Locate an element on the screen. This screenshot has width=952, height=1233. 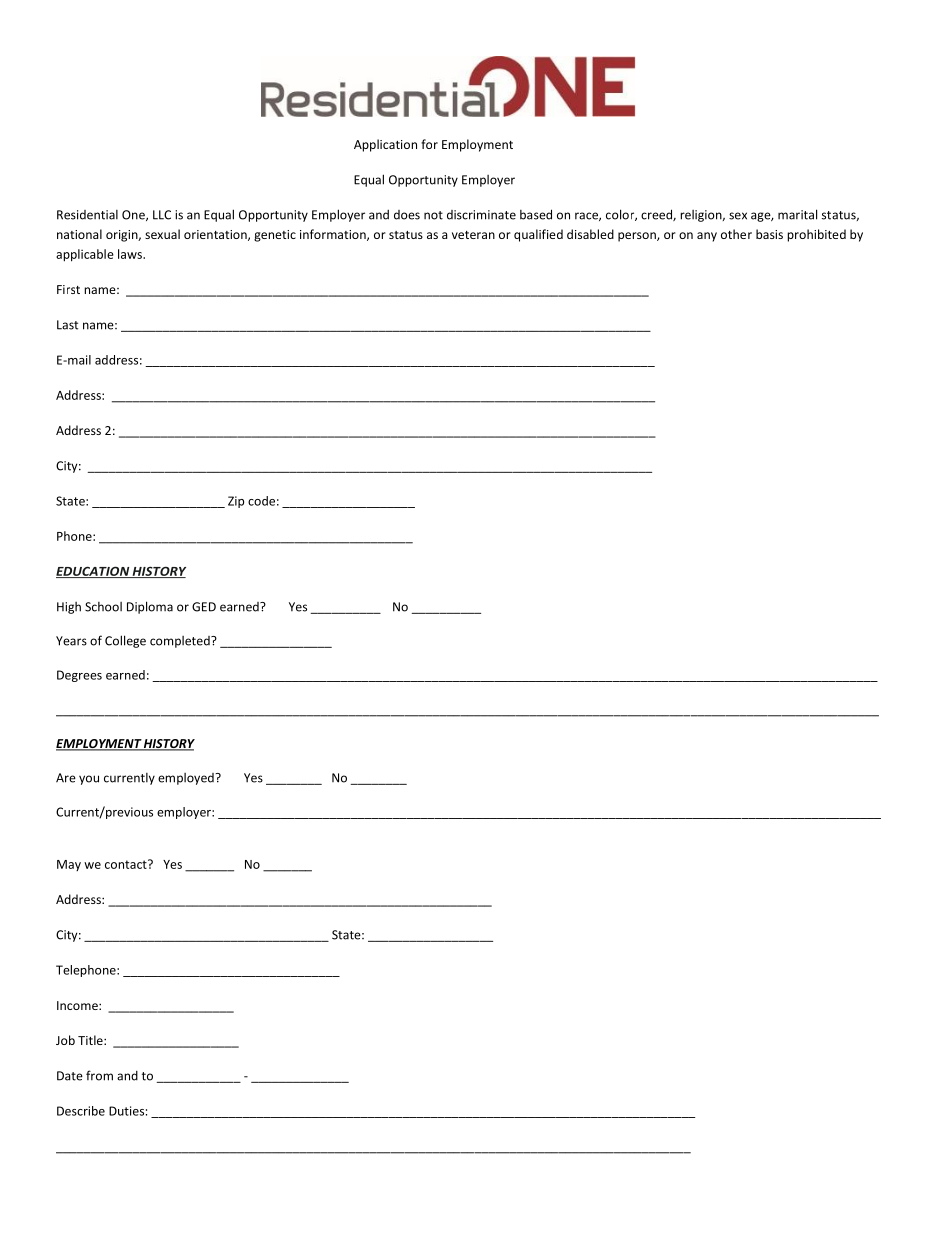
any is located at coordinates (707, 237).
